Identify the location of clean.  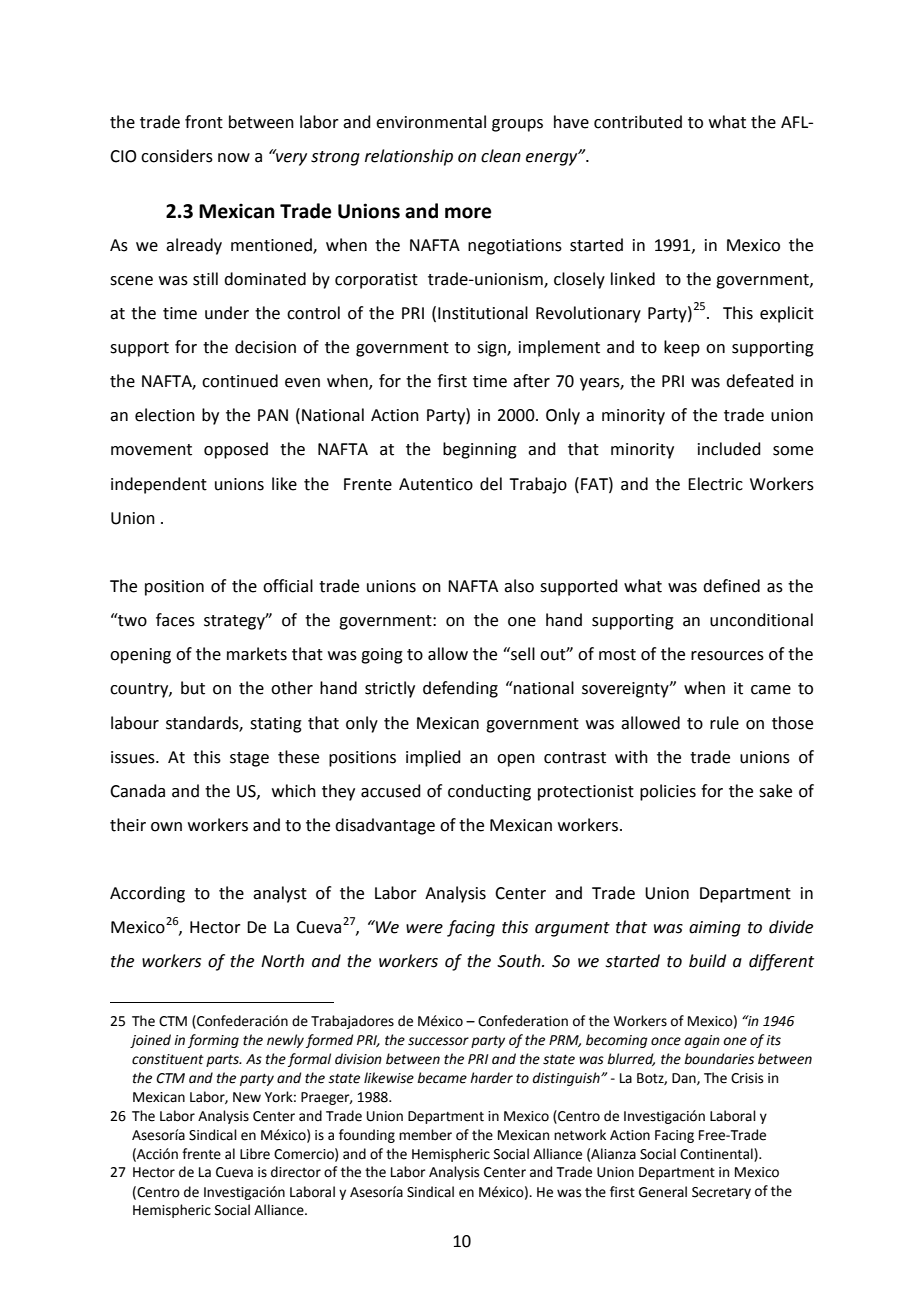
(501, 156).
